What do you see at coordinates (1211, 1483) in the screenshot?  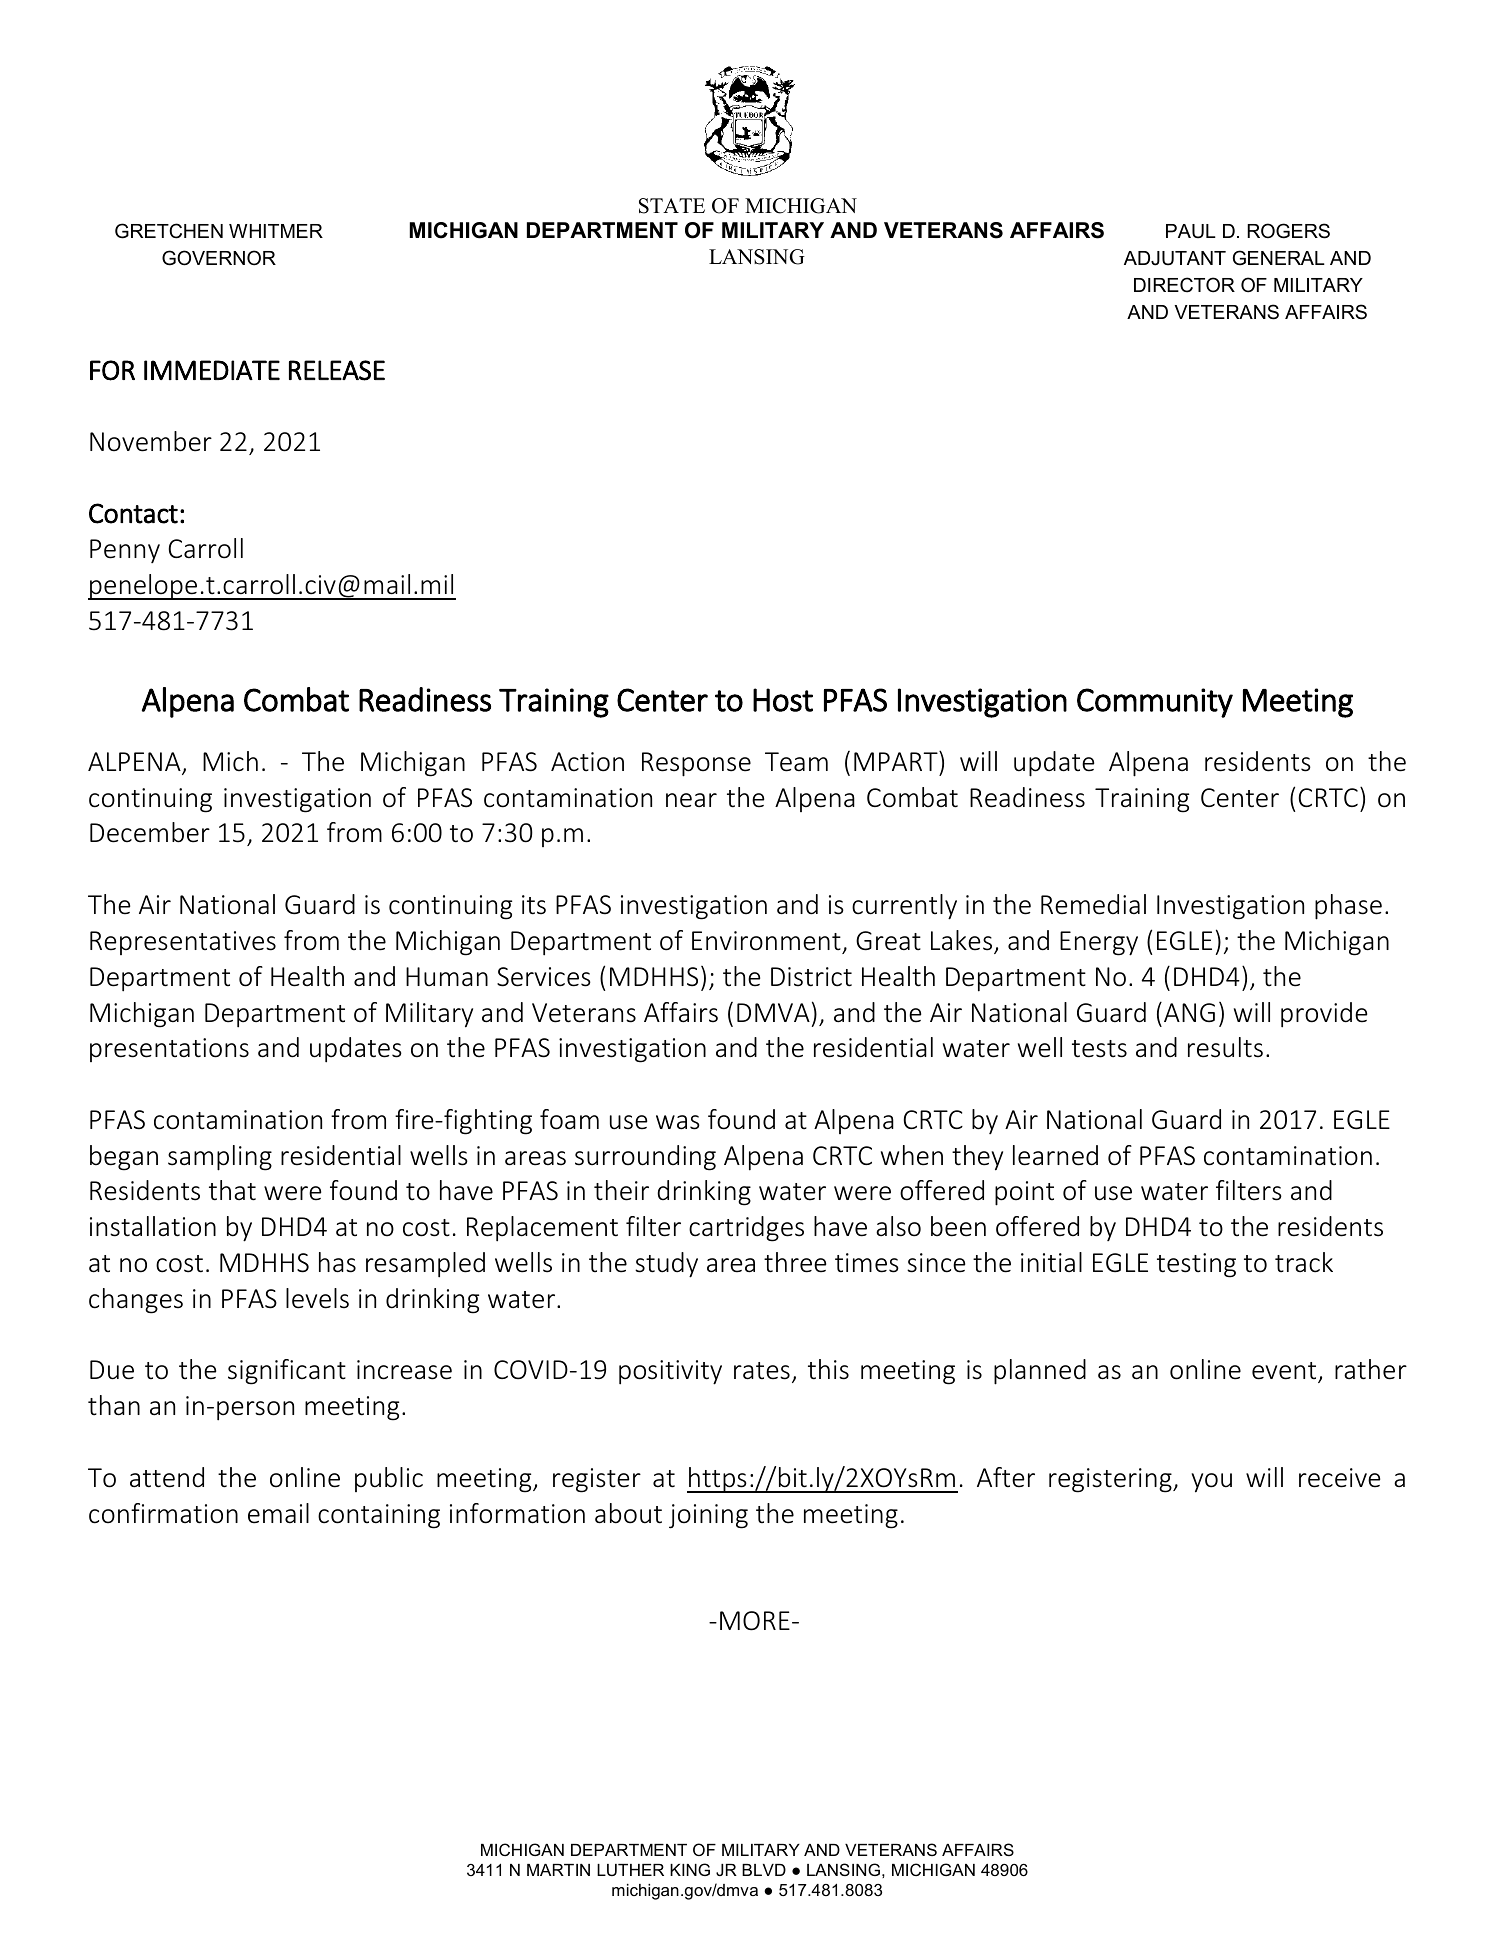 I see `you` at bounding box center [1211, 1483].
